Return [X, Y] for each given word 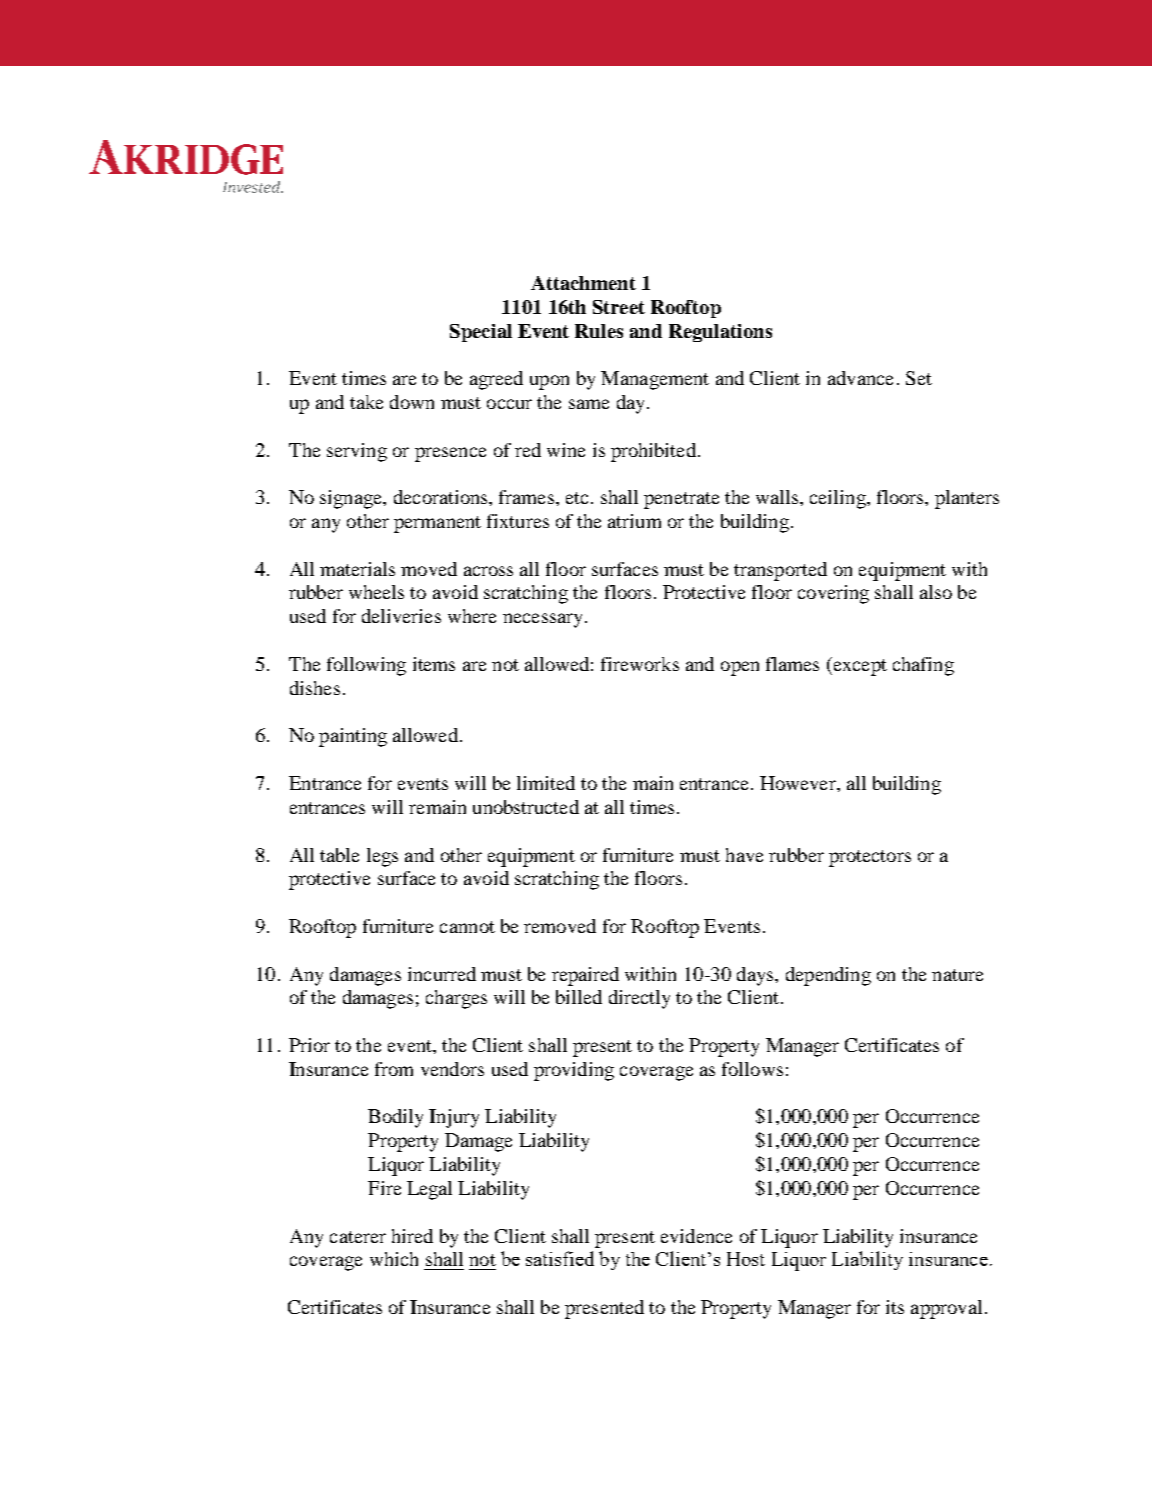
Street [619, 307]
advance [860, 378]
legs [382, 857]
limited [546, 783]
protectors [870, 858]
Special [481, 333]
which [394, 1259]
